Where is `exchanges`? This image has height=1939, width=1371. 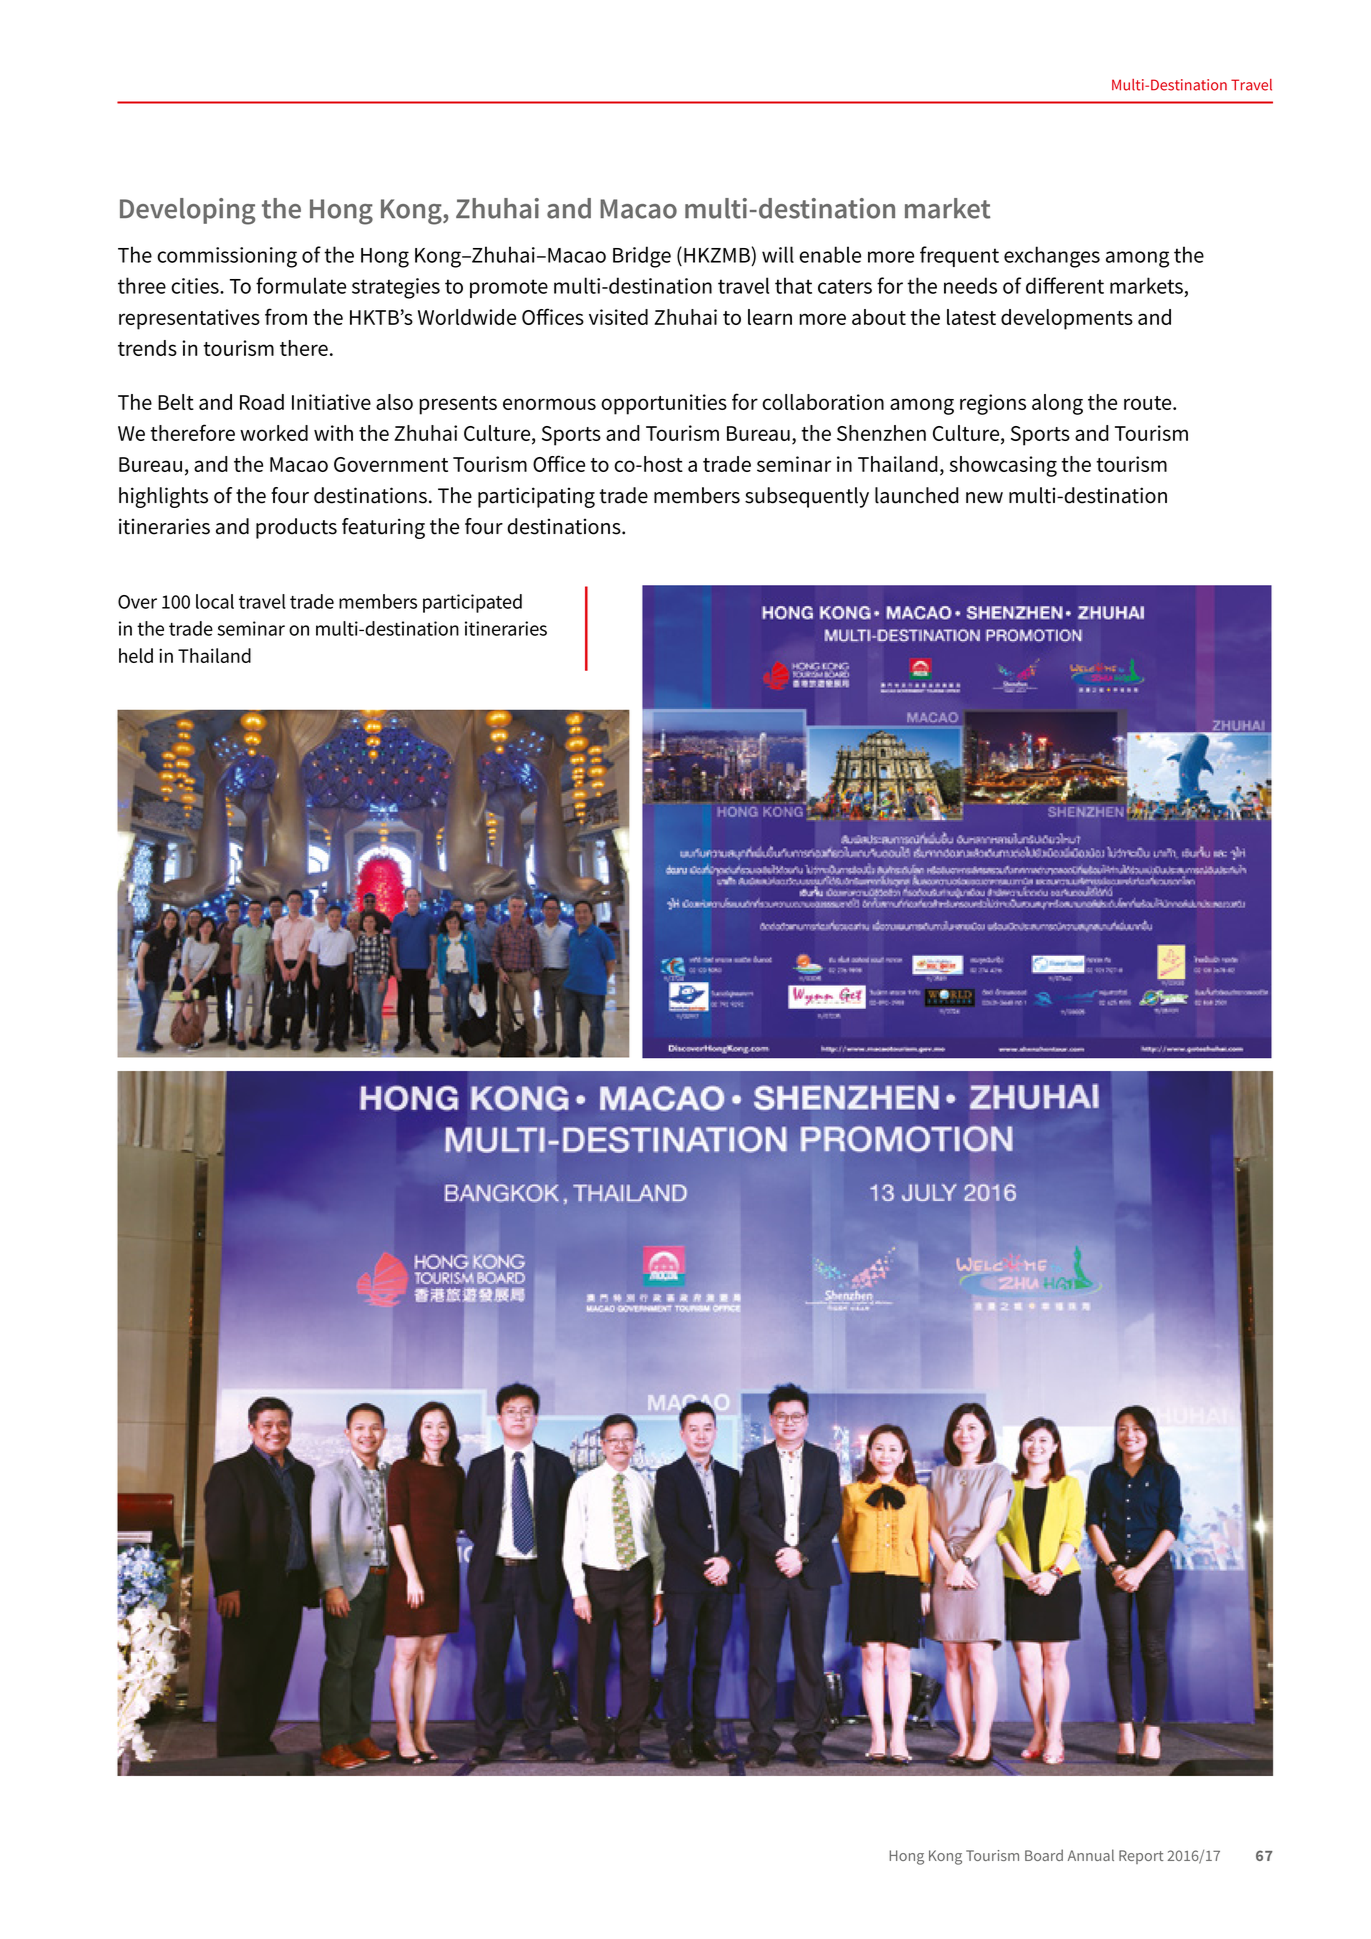
exchanges is located at coordinates (1052, 257).
